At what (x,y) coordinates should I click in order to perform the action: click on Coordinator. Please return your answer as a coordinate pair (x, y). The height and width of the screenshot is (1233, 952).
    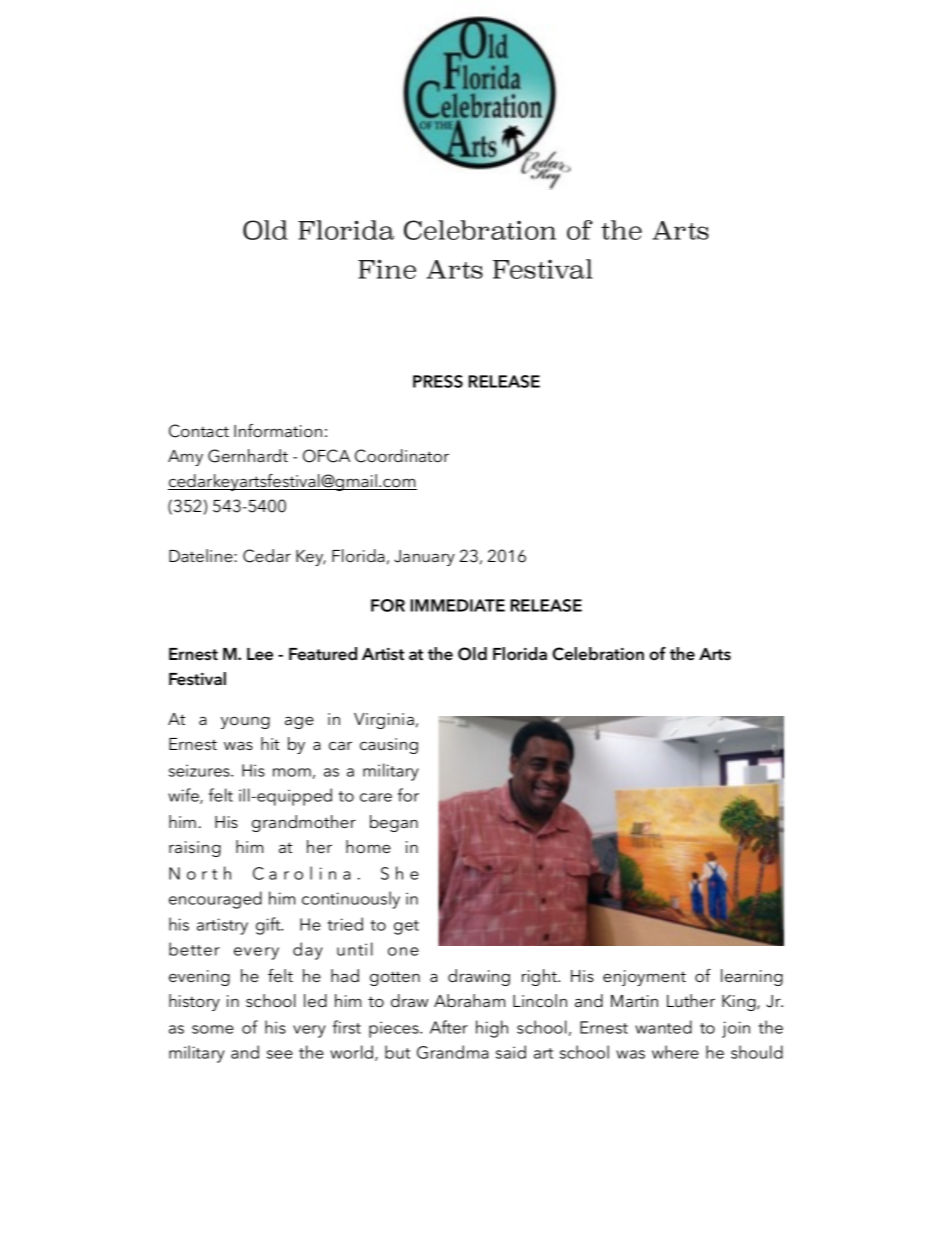
    Looking at the image, I should click on (402, 456).
